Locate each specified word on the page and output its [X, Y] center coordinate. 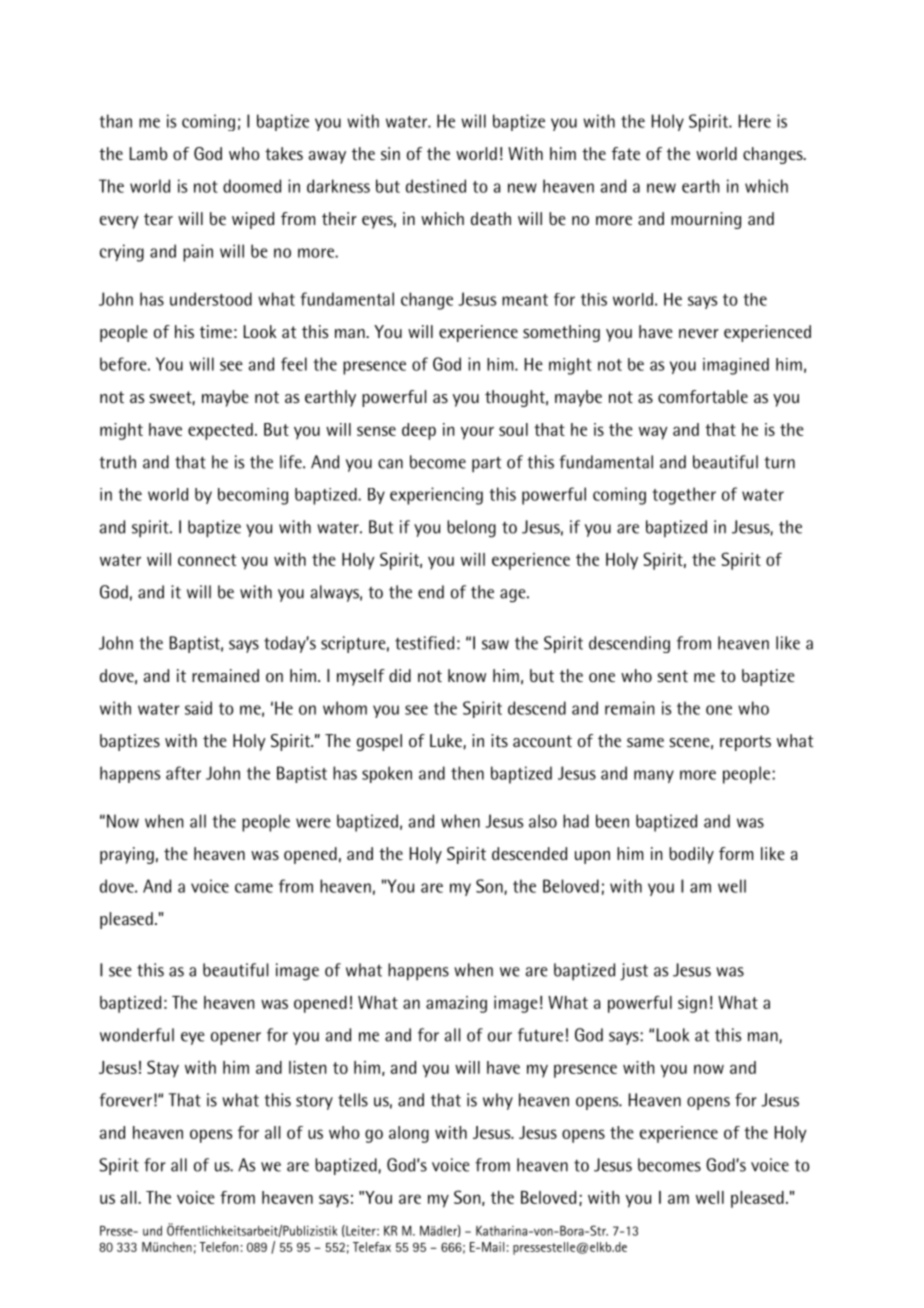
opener [236, 1038]
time [216, 331]
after [183, 773]
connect [207, 560]
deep [419, 431]
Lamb [149, 153]
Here [755, 121]
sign [692, 1004]
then [467, 773]
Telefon [218, 1247]
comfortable [703, 396]
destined [436, 186]
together [684, 496]
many [654, 776]
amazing [456, 1004]
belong [471, 529]
